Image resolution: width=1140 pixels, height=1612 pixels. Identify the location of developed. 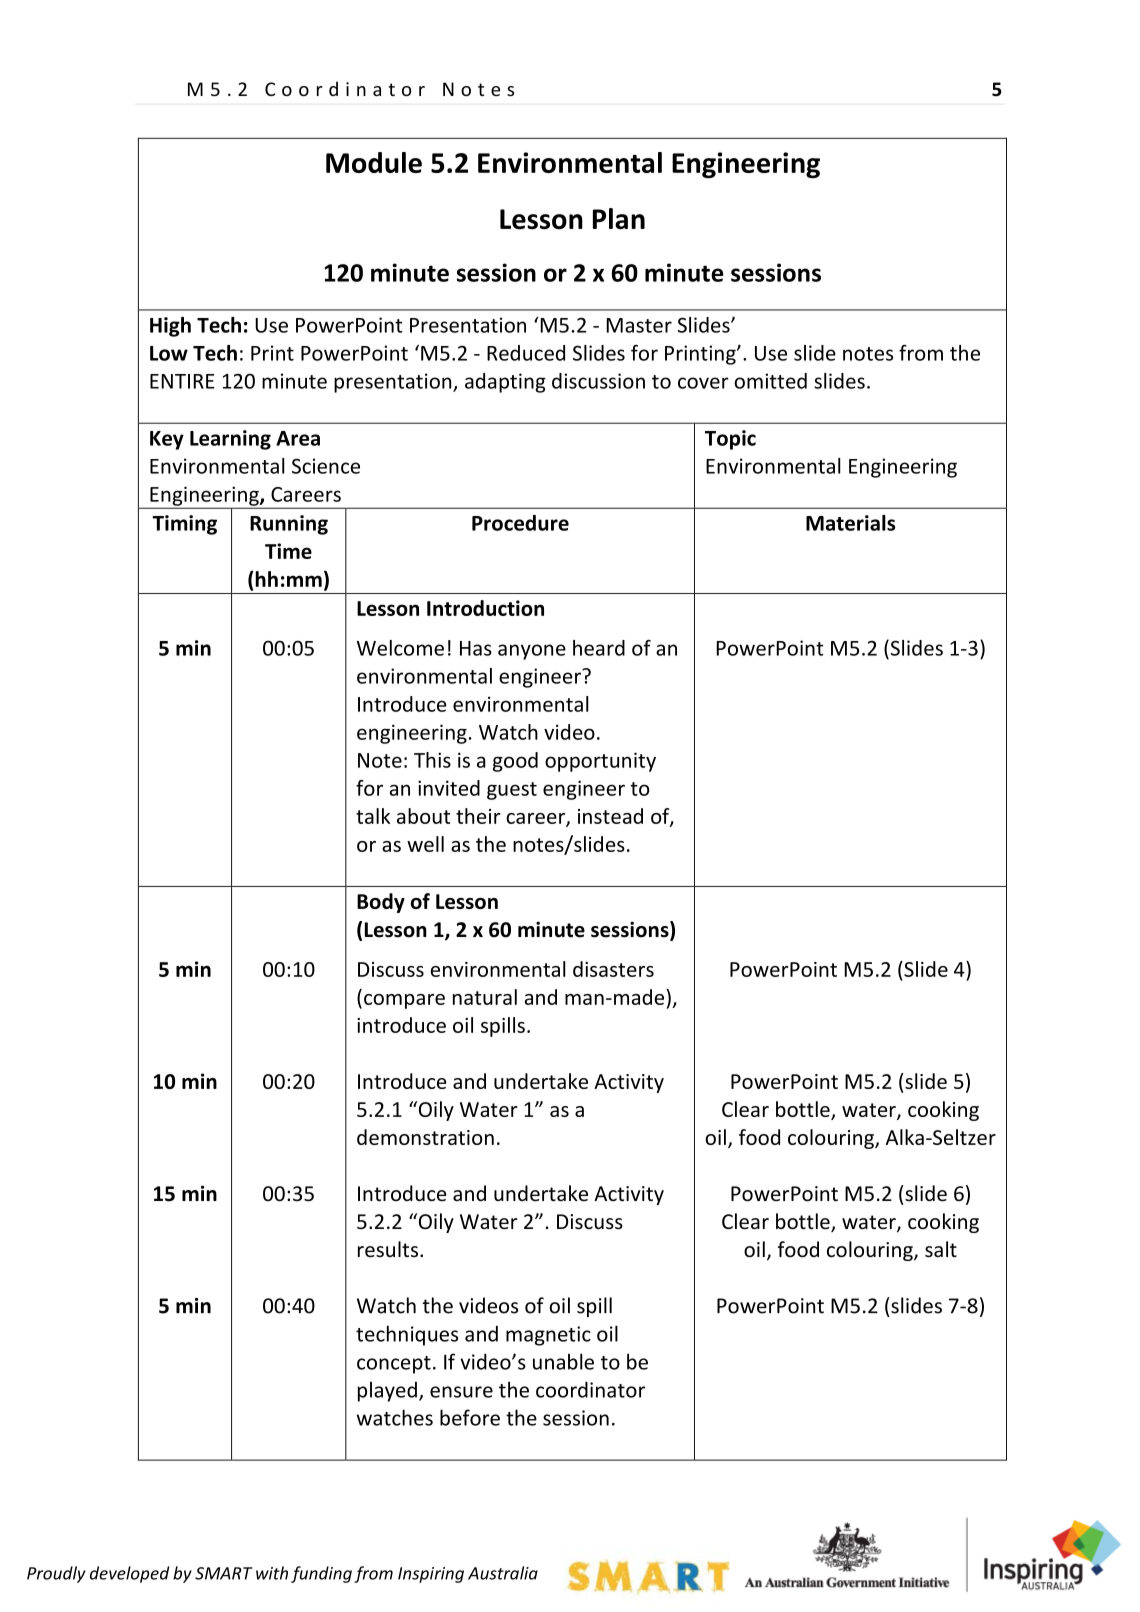
(129, 1574).
